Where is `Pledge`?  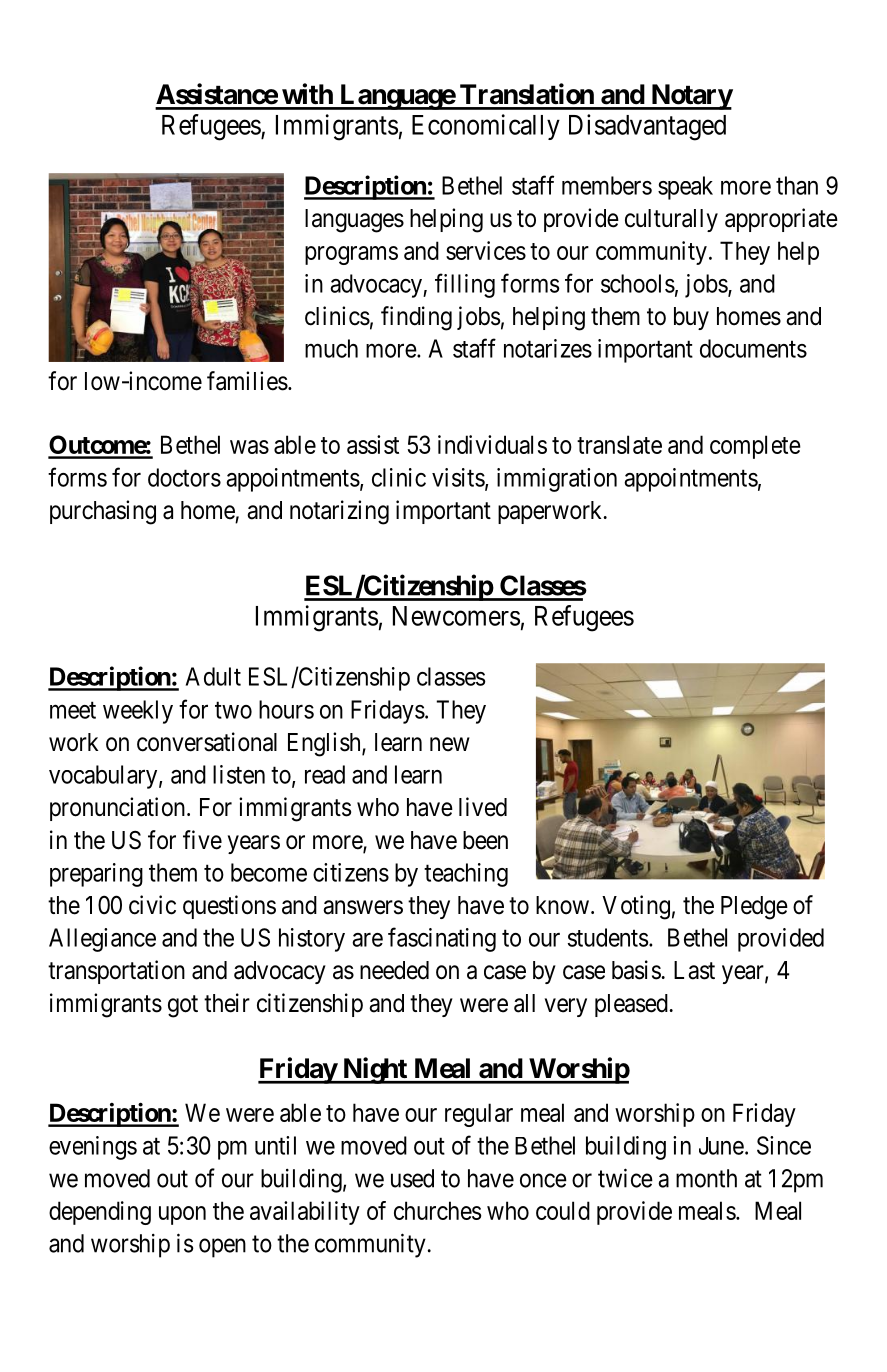 Pledge is located at coordinates (754, 908).
